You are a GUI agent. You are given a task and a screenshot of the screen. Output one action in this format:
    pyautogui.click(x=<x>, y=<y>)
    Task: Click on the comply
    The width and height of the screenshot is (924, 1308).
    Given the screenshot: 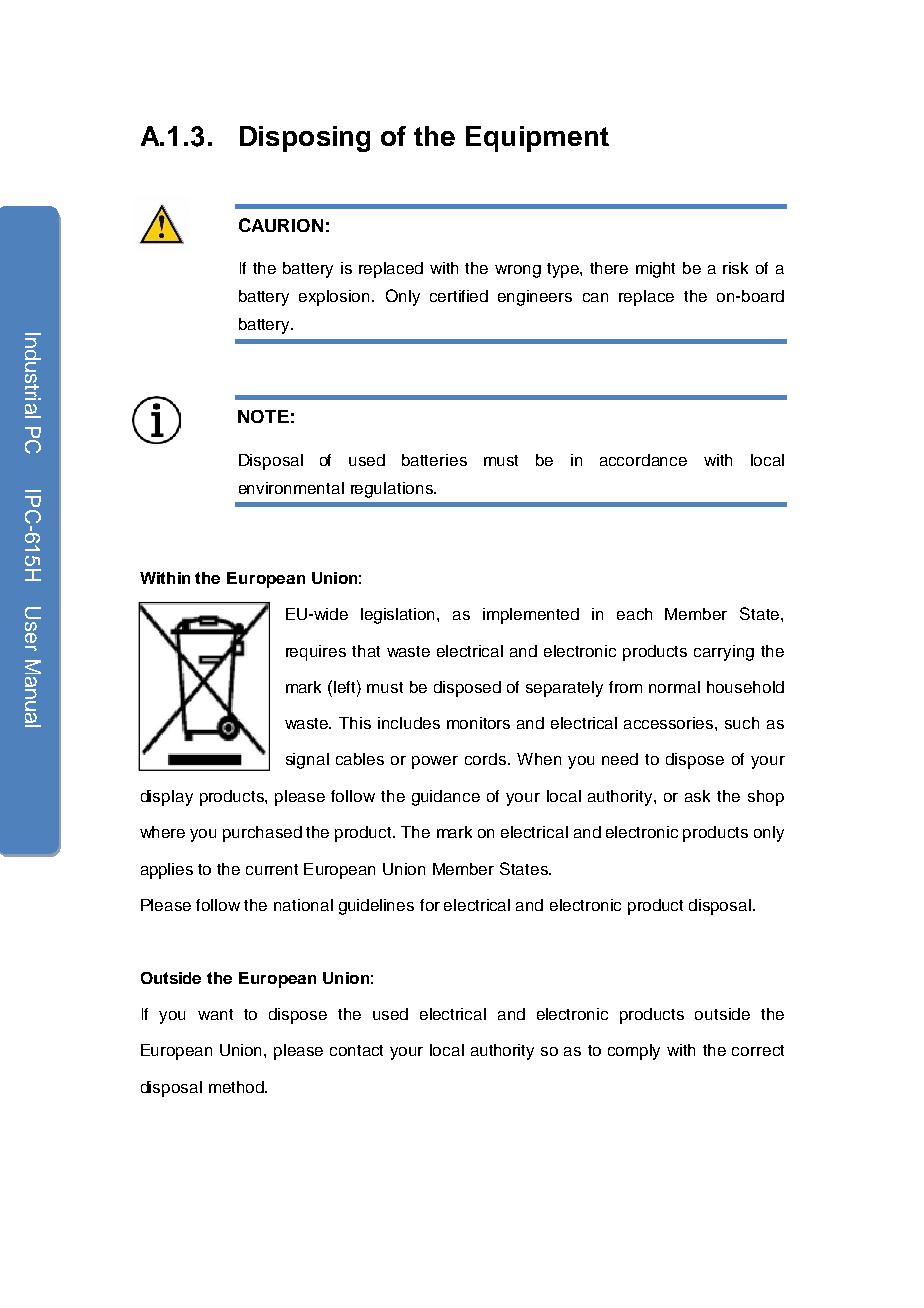 What is the action you would take?
    pyautogui.click(x=634, y=1052)
